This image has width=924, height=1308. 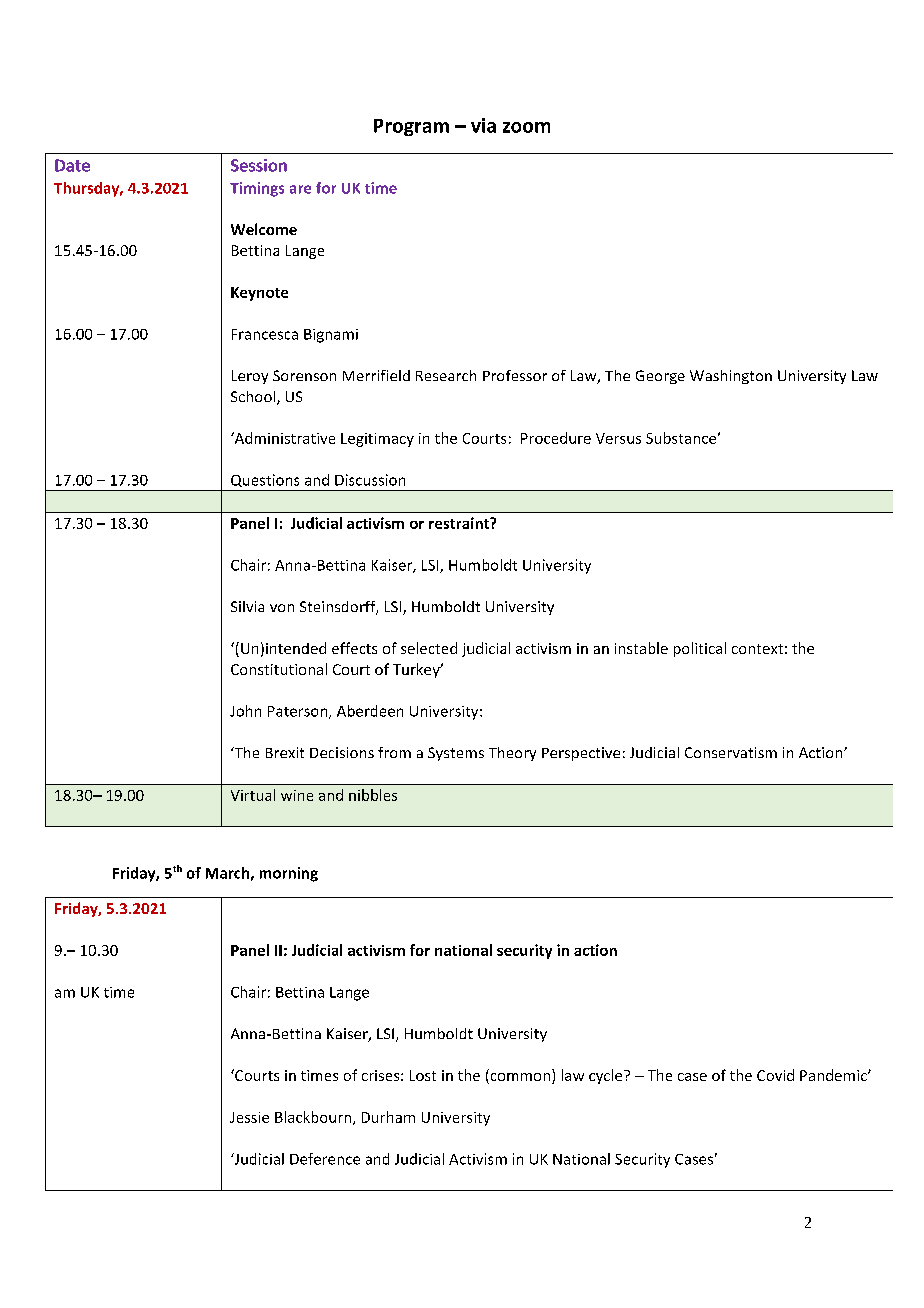 I want to click on Washington, so click(x=731, y=377).
